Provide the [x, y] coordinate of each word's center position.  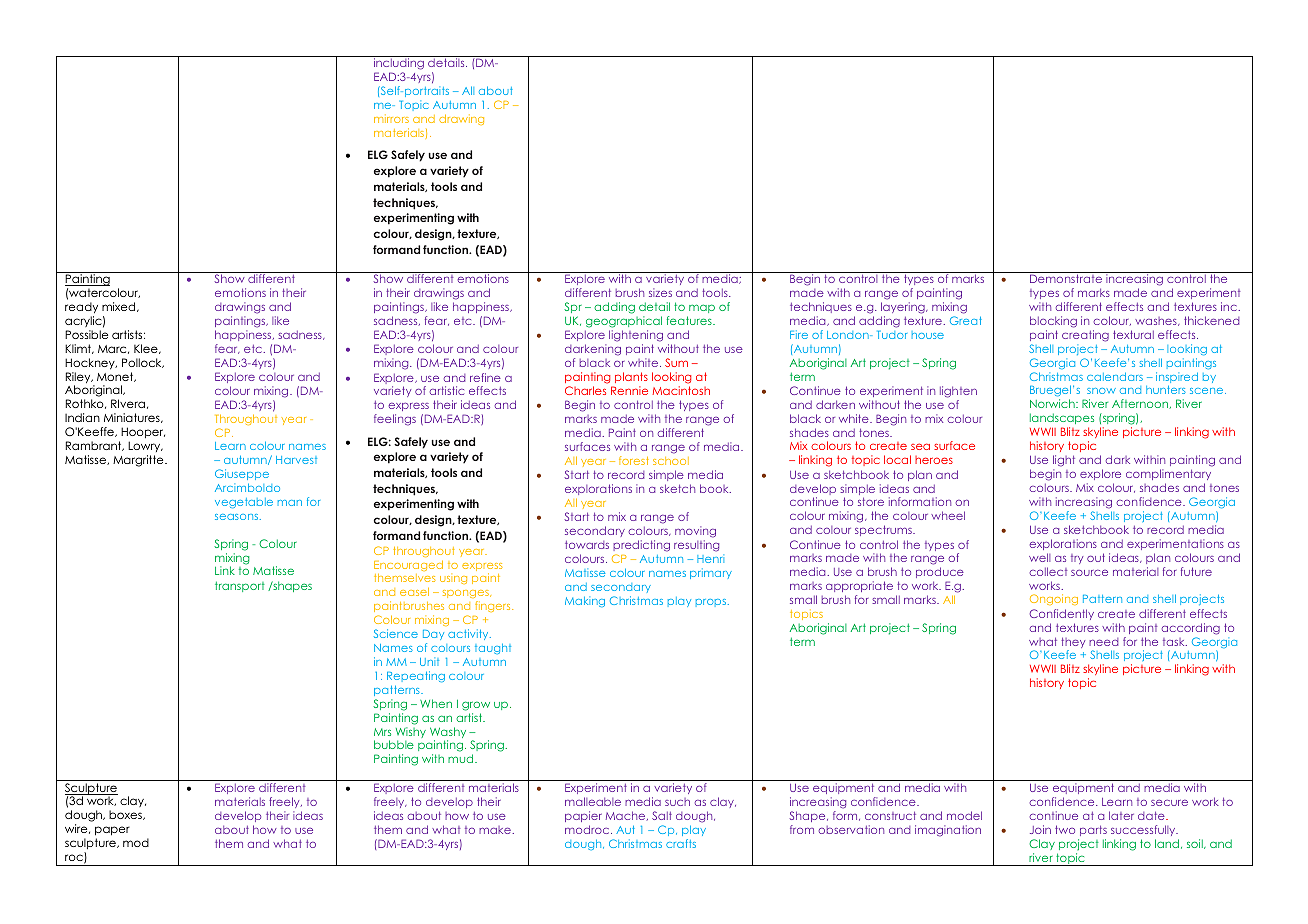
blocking [1053, 323]
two [1065, 829]
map [701, 310]
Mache [627, 816]
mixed [120, 307]
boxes [126, 815]
